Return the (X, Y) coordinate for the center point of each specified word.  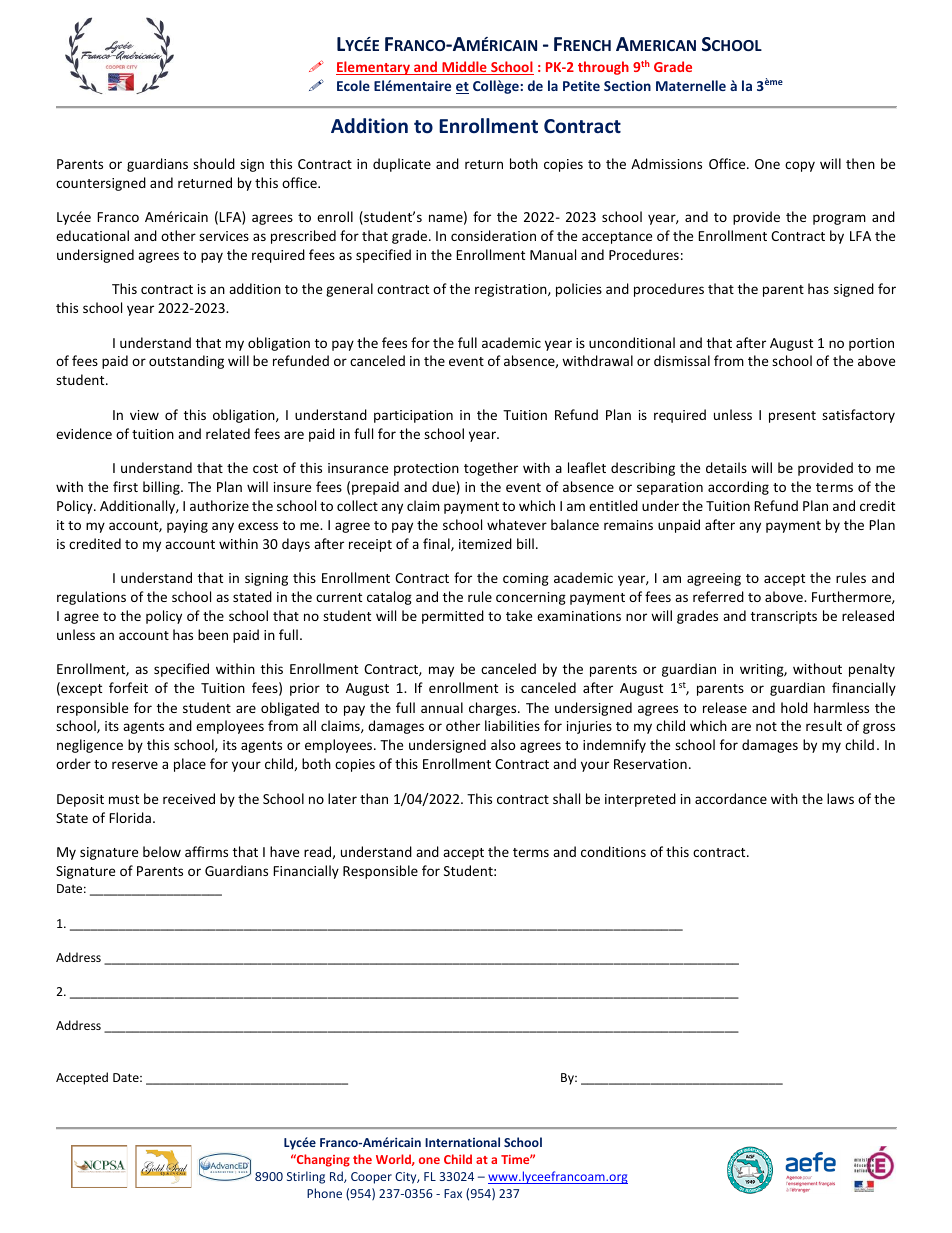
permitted (453, 617)
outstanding (186, 362)
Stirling (306, 1177)
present (792, 417)
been (213, 634)
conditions (613, 851)
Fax (453, 1193)
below (162, 851)
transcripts (784, 617)
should (214, 163)
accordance (731, 798)
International (462, 1142)
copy (800, 166)
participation (413, 416)
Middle (464, 68)
